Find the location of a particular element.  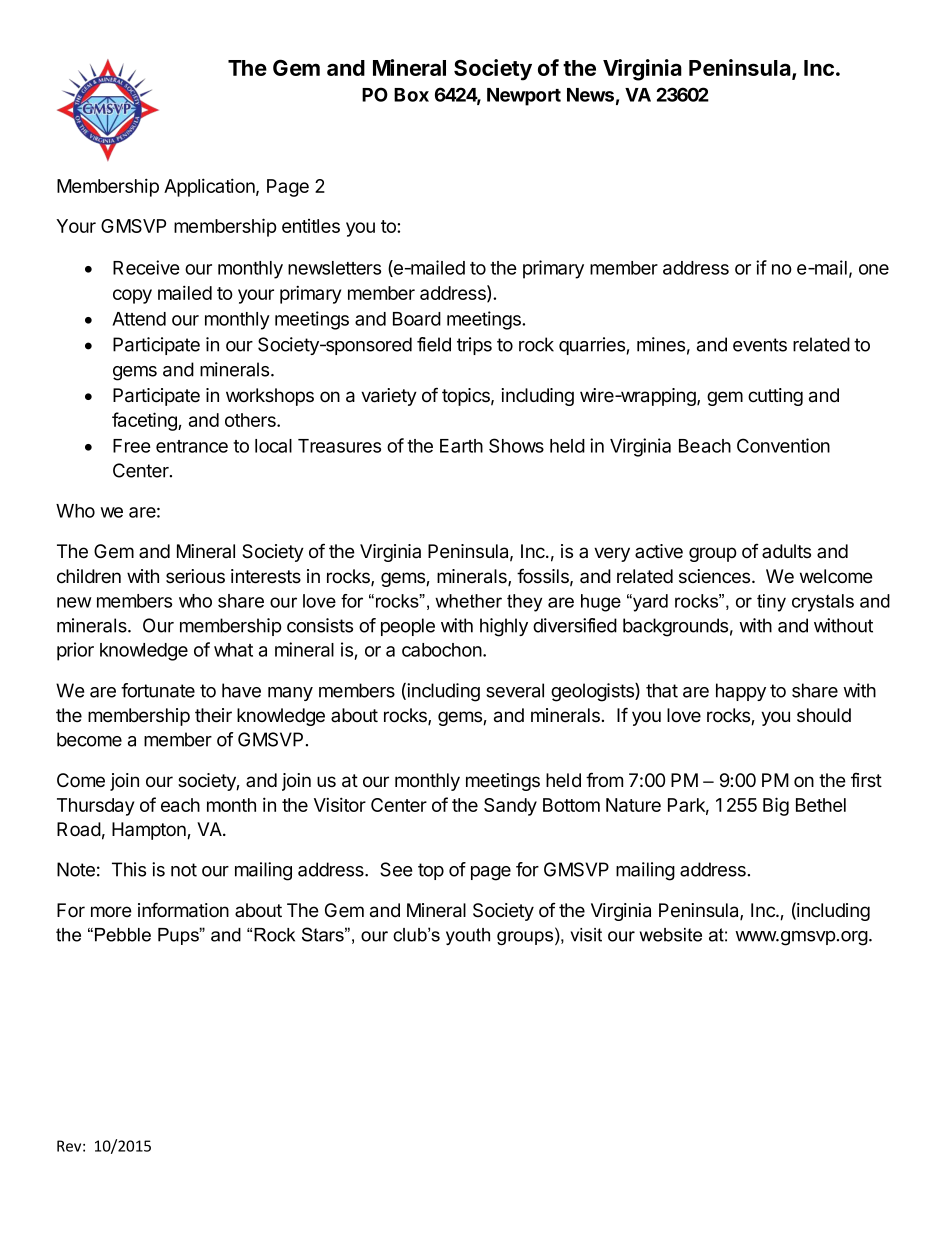

website is located at coordinates (671, 935).
